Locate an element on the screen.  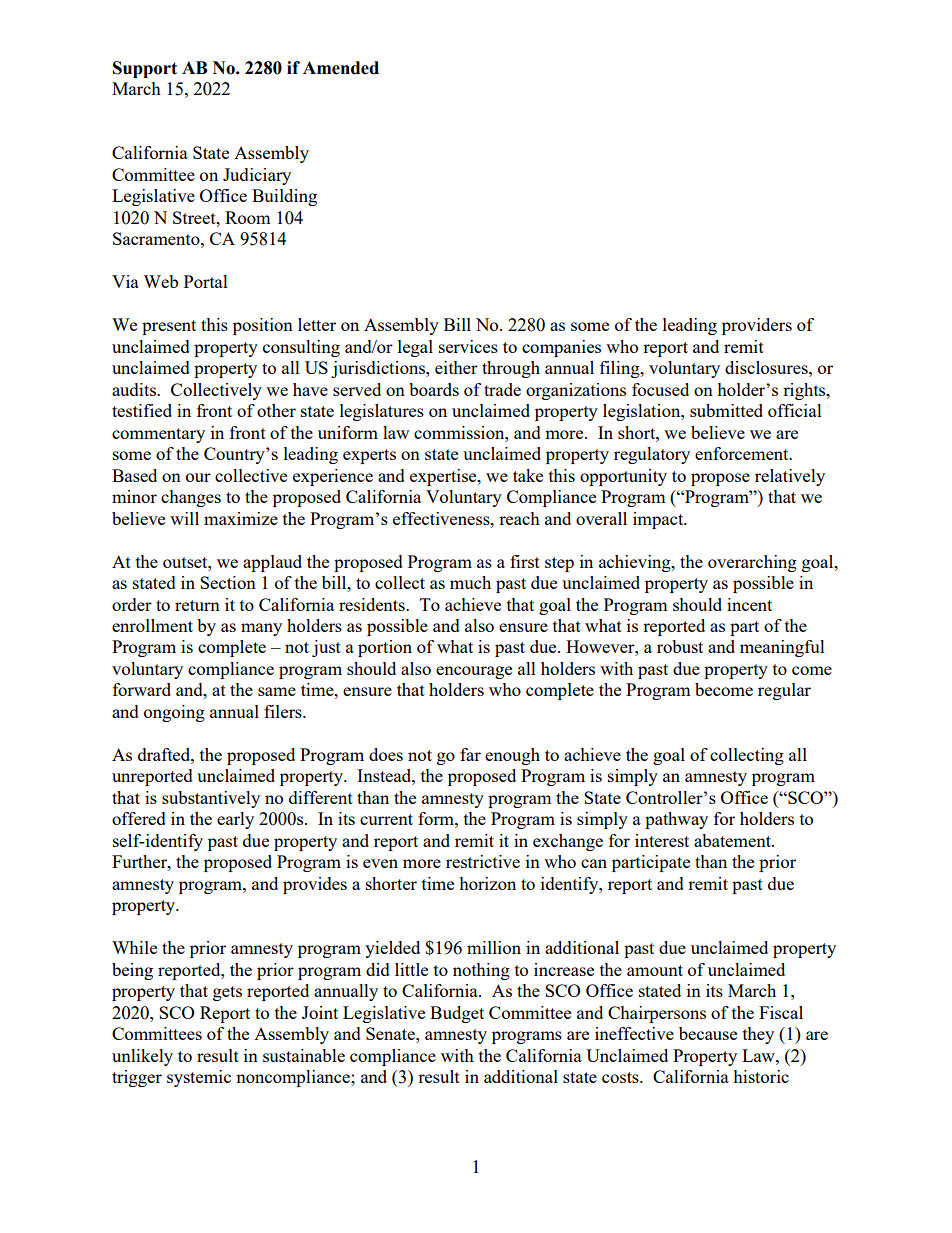
Budget is located at coordinates (457, 1014).
